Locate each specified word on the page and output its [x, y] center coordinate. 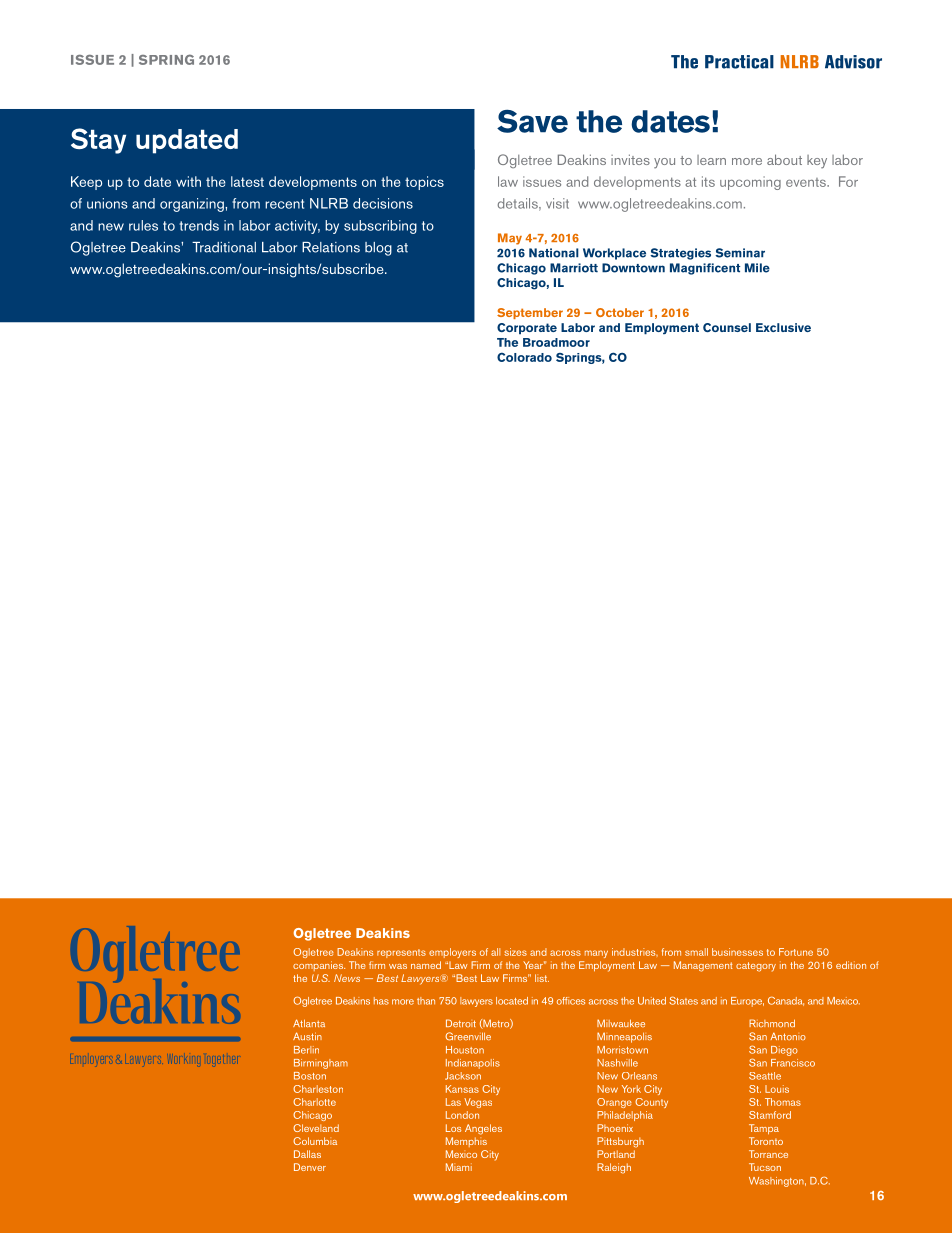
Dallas [307, 1154]
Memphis [466, 1142]
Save [532, 121]
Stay [98, 141]
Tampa [764, 1129]
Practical [739, 62]
